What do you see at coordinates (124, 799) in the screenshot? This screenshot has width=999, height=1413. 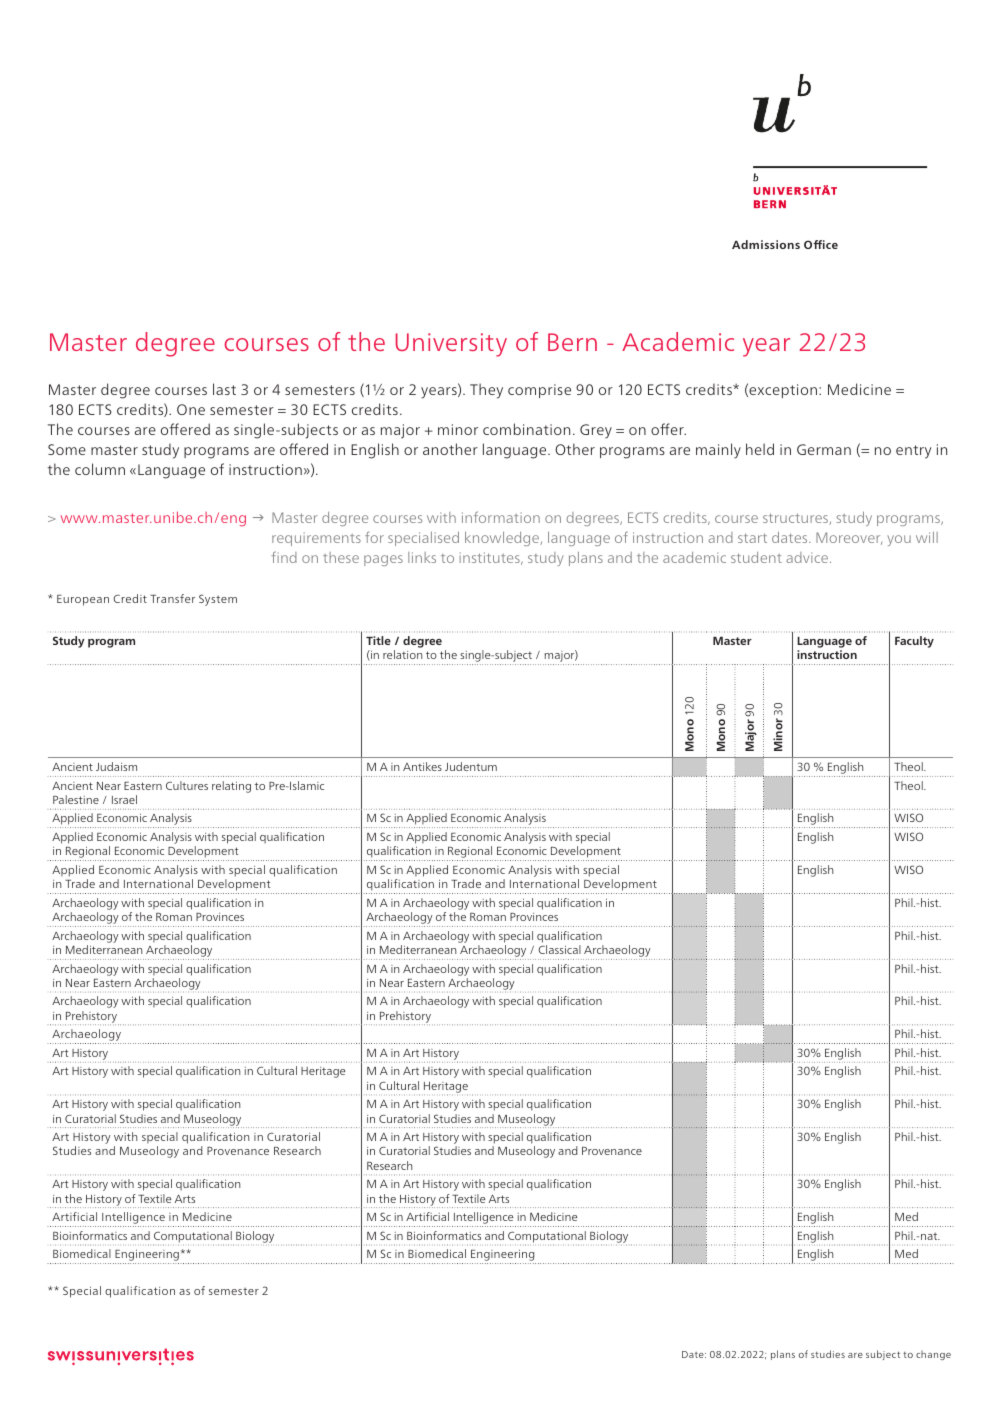 I see `Israel` at bounding box center [124, 799].
